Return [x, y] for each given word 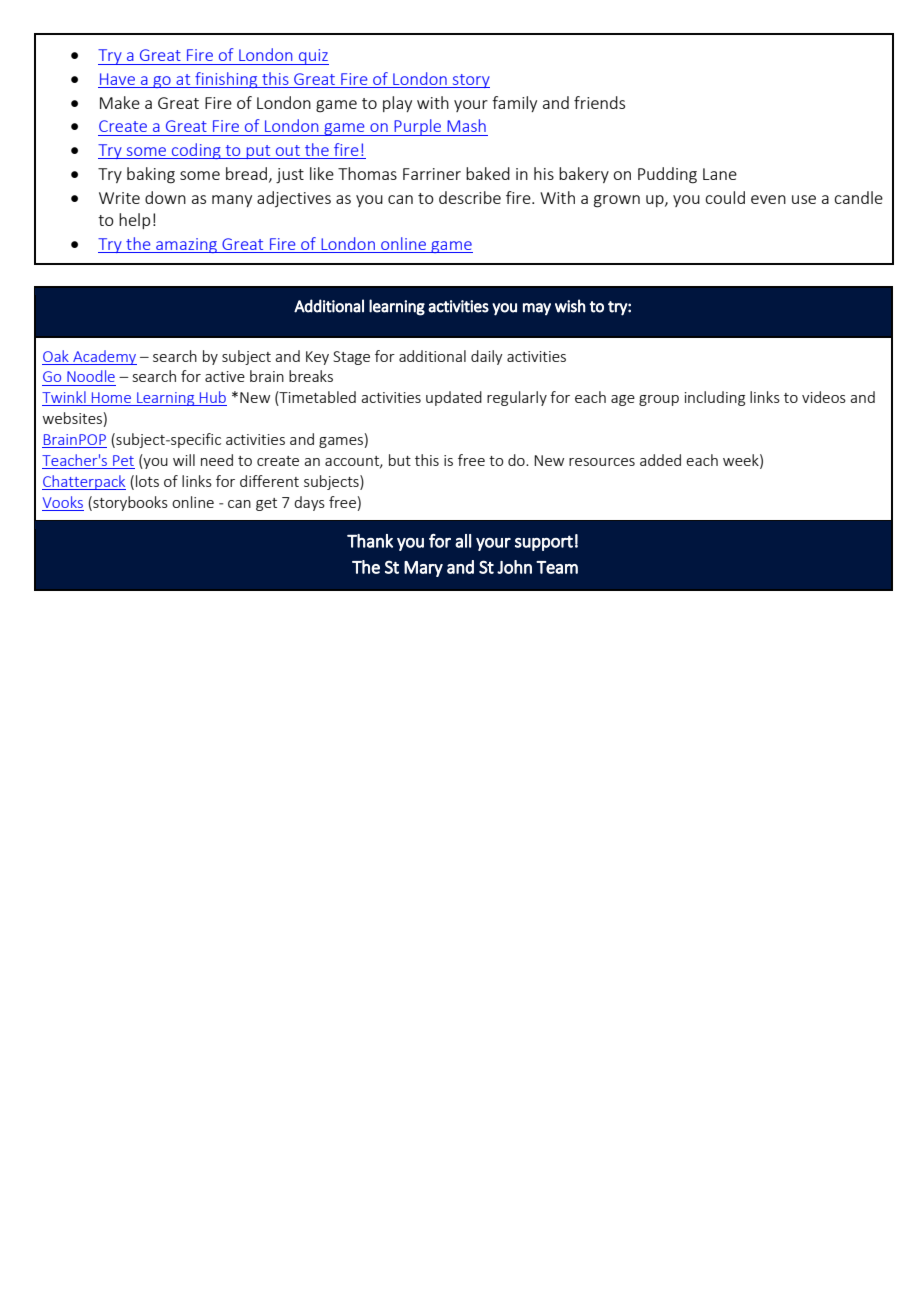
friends [599, 102]
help [134, 221]
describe [470, 197]
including [715, 398]
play [397, 104]
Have [117, 79]
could [725, 197]
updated [454, 398]
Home [111, 399]
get [266, 504]
